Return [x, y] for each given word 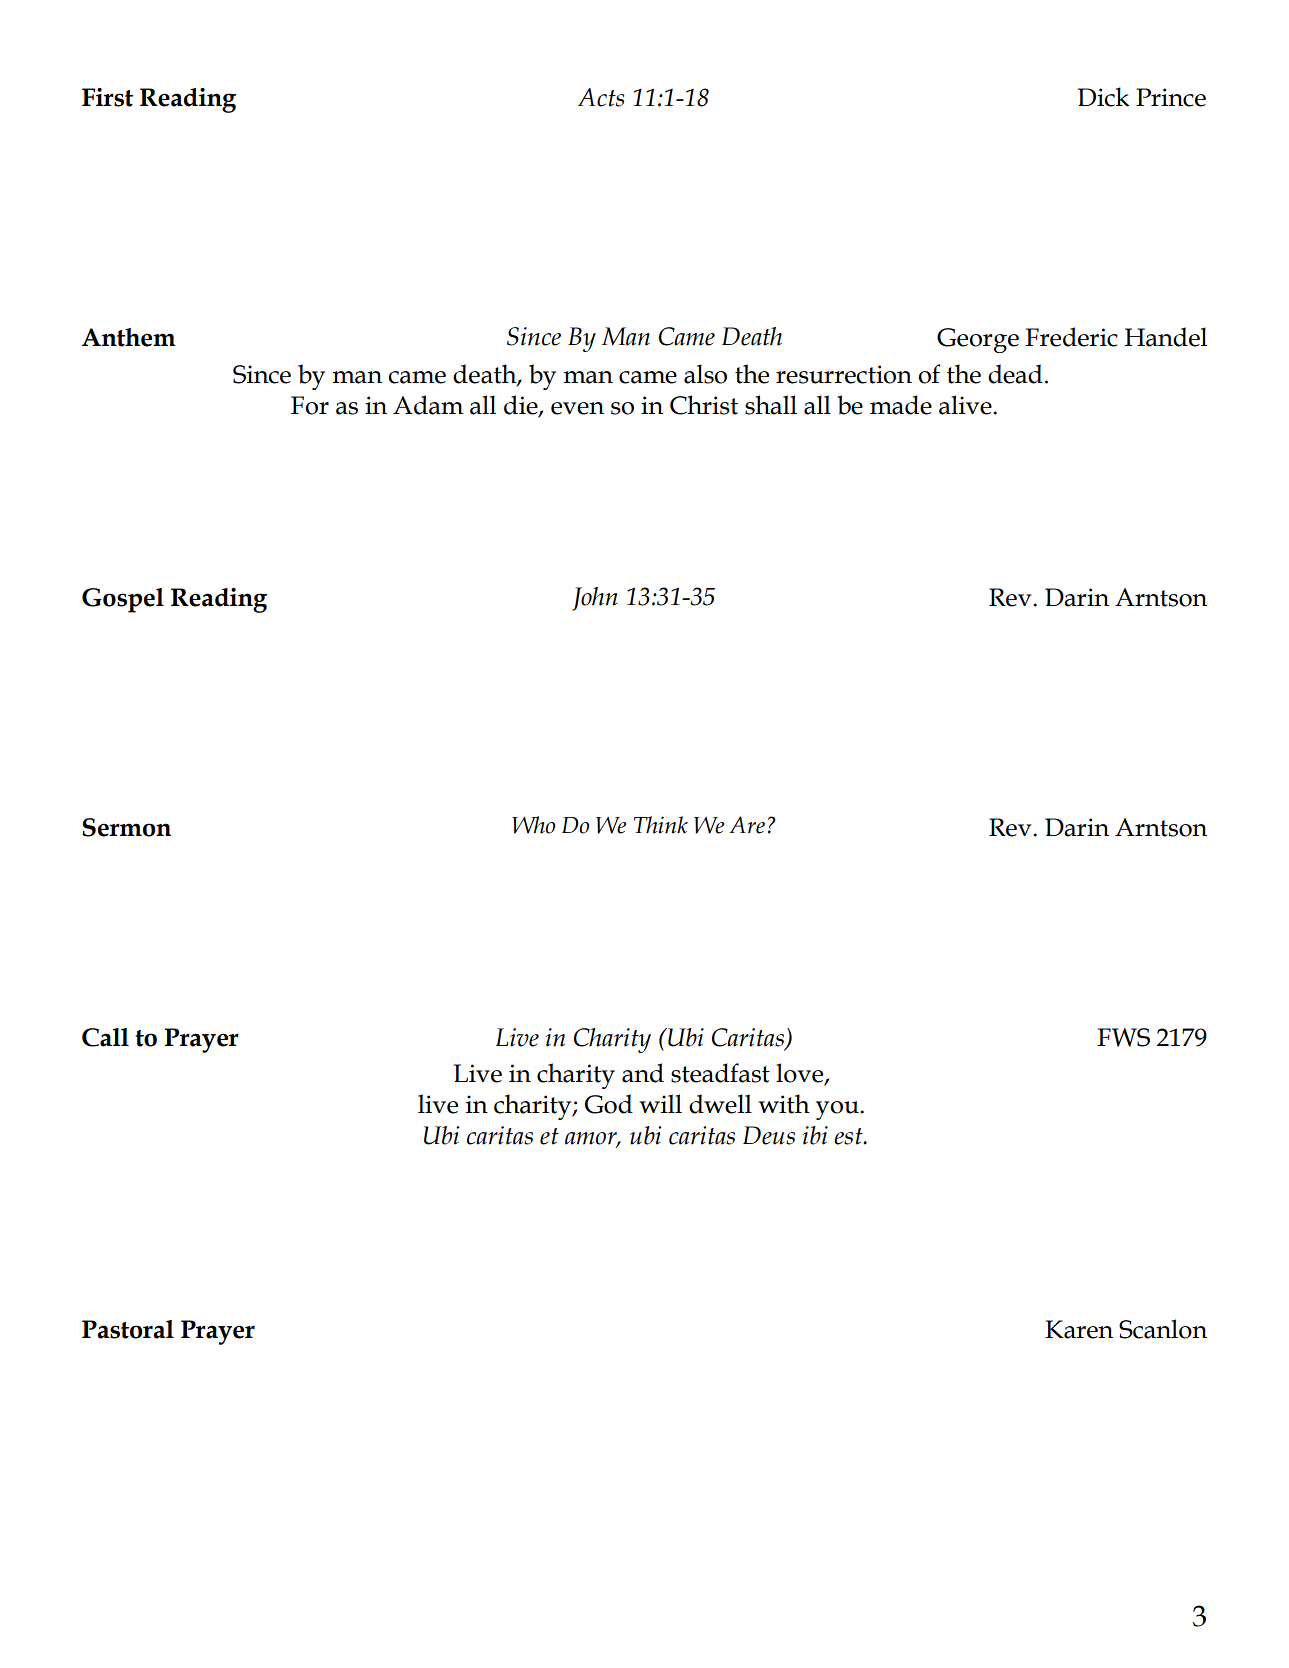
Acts [601, 97]
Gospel [123, 600]
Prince [1171, 97]
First [107, 97]
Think [661, 825]
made [901, 405]
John [595, 599]
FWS [1123, 1037]
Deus [769, 1135]
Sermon [126, 827]
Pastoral [128, 1329]
